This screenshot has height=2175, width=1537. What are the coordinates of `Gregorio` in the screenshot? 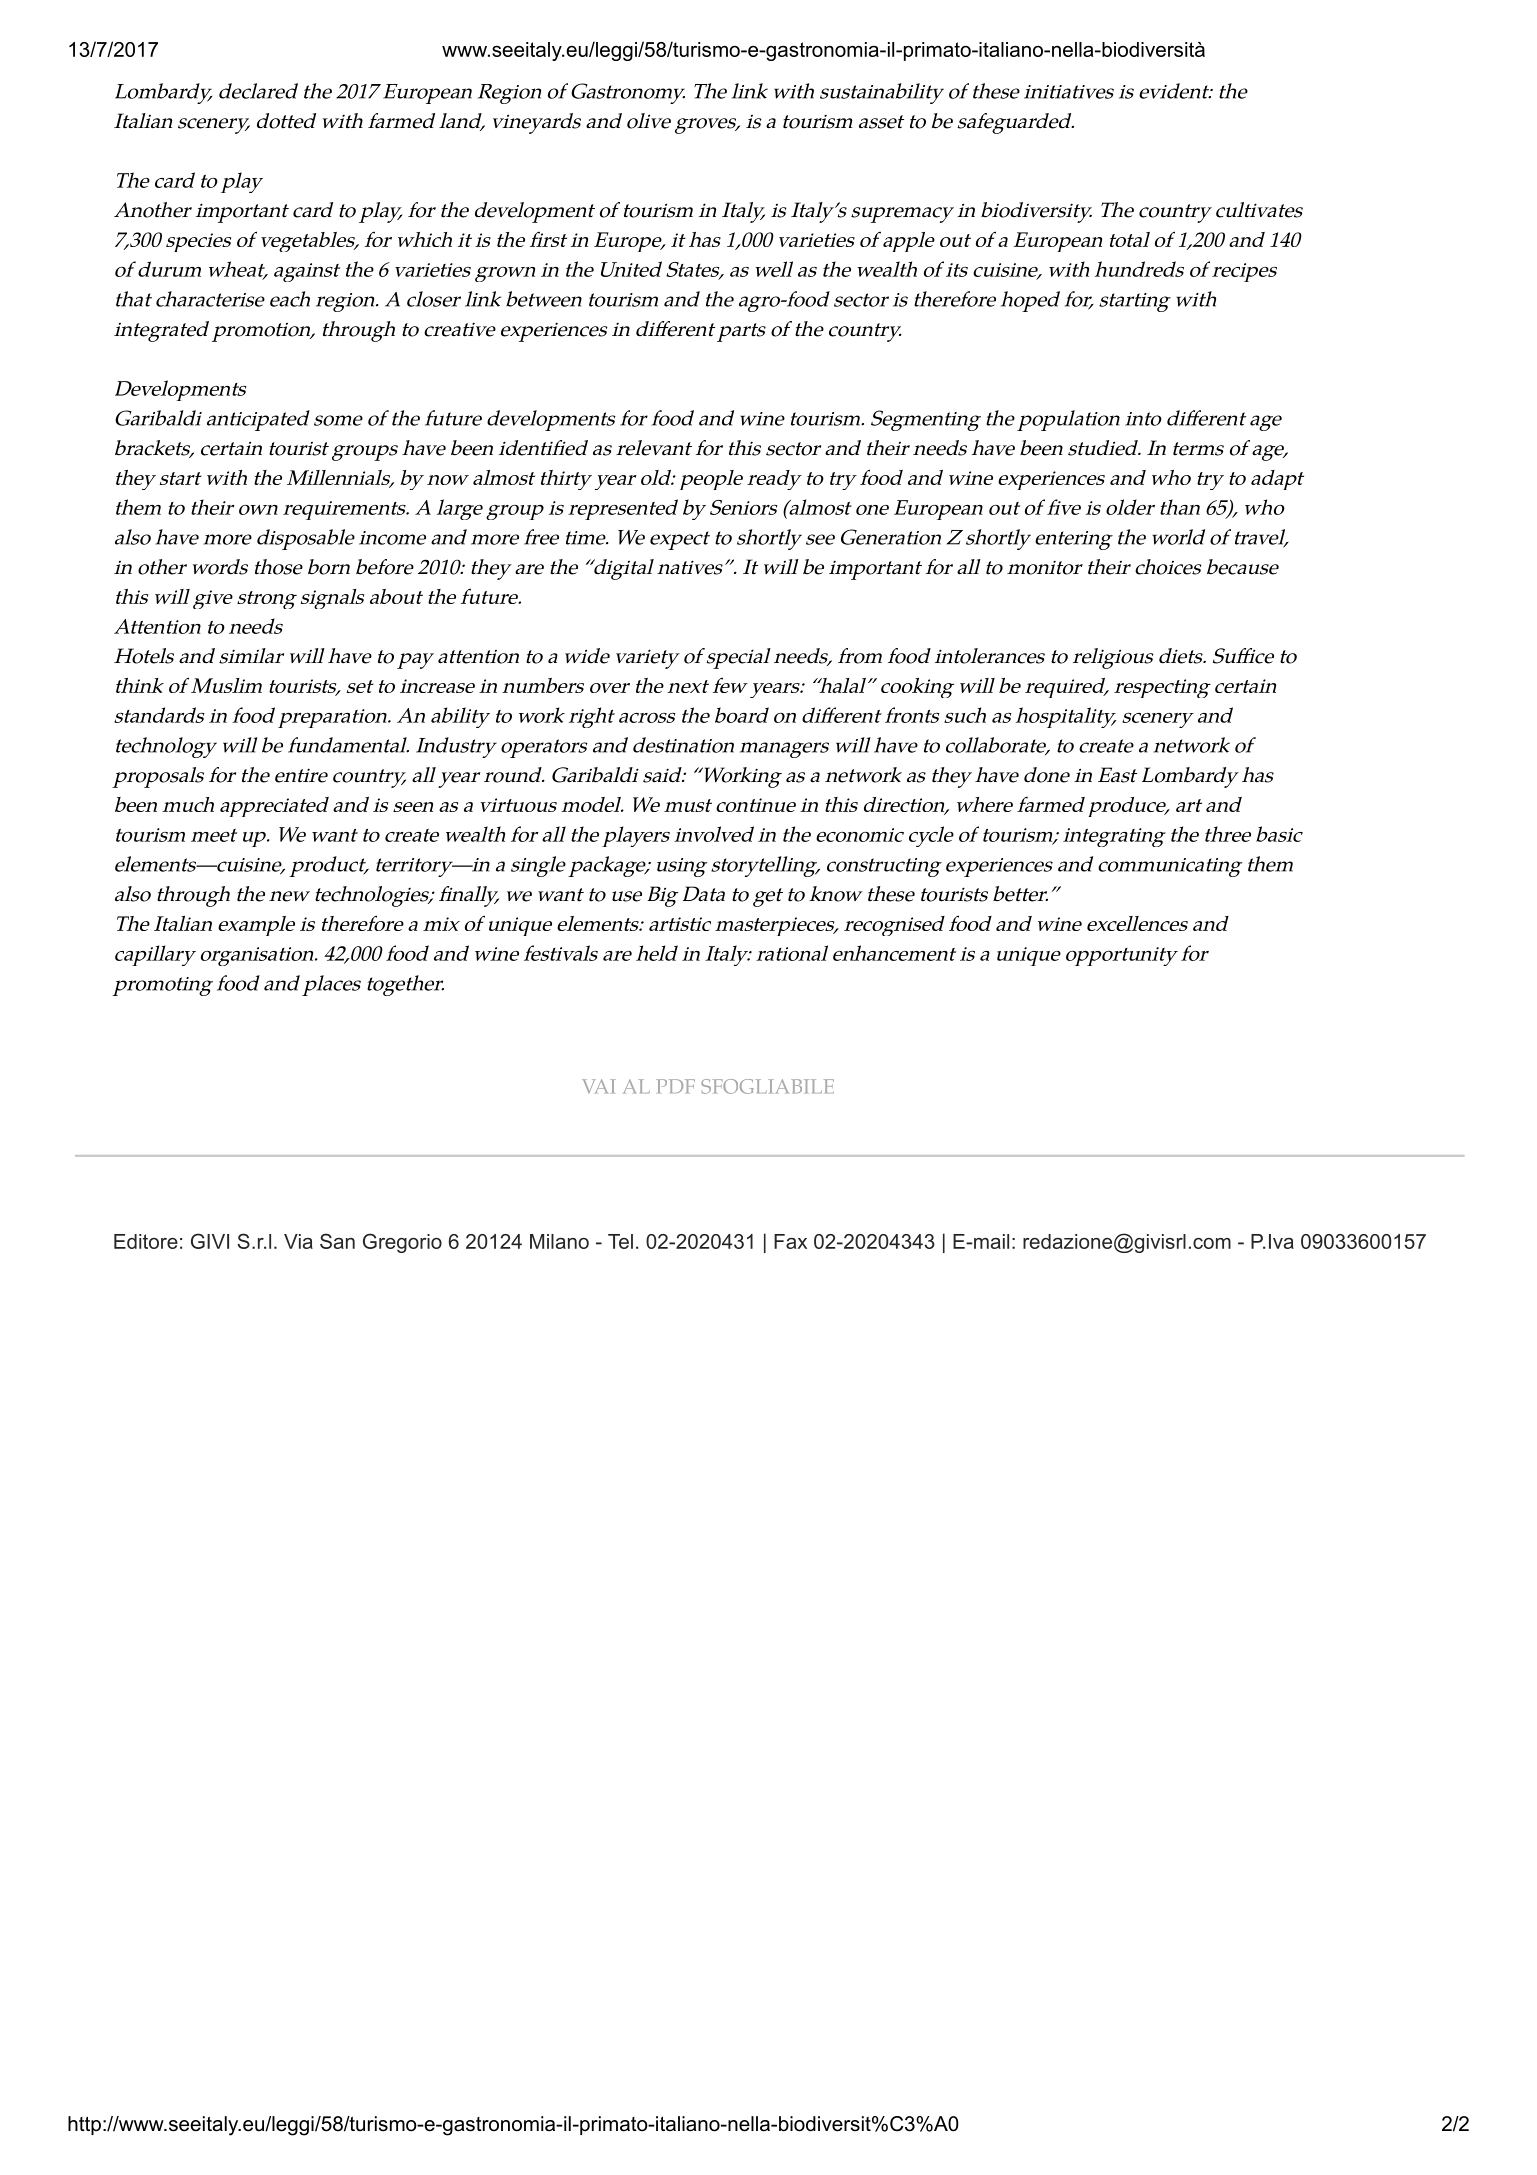 It's located at (402, 1243).
